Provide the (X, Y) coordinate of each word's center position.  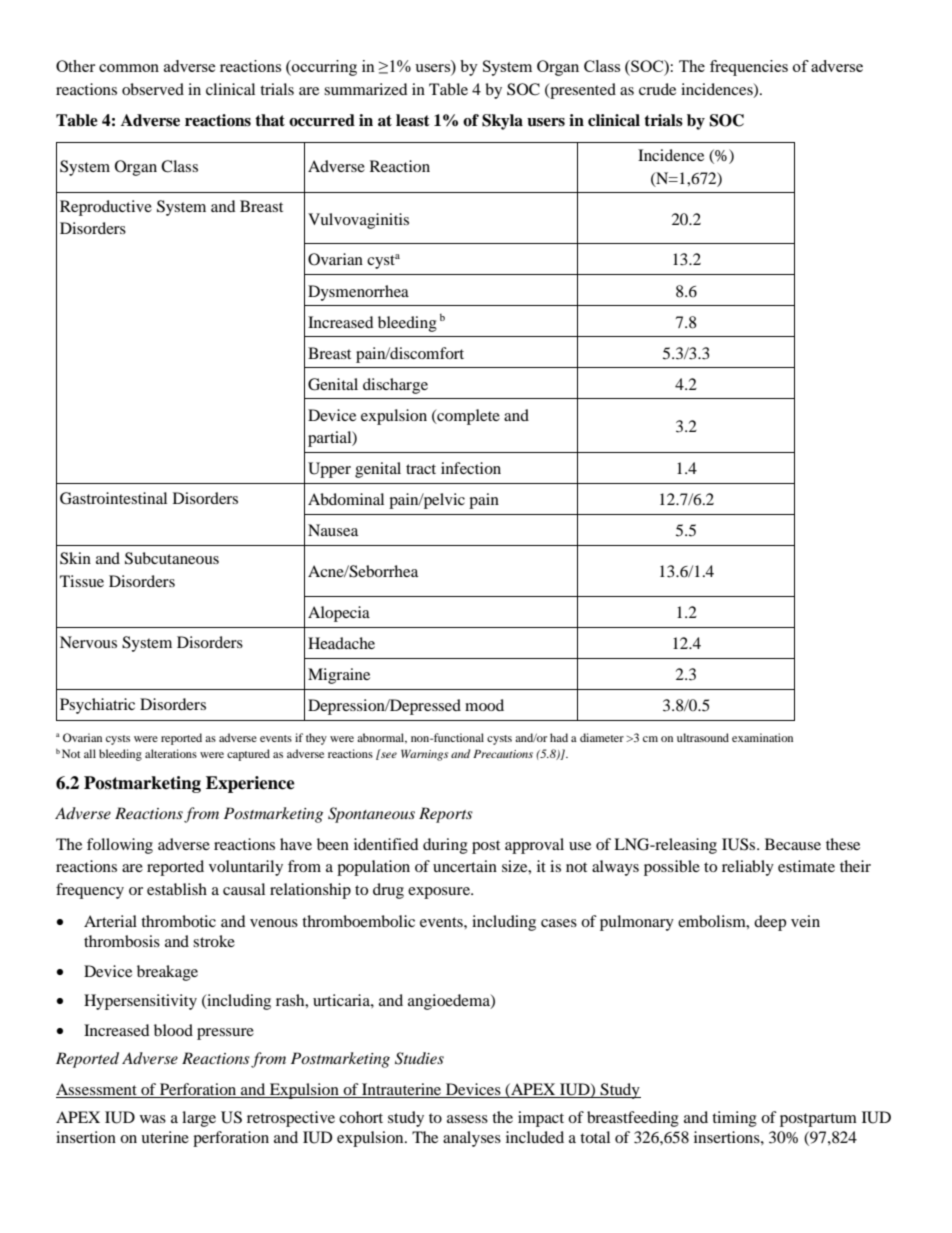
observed (153, 89)
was (153, 1119)
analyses (472, 1139)
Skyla (502, 122)
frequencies (749, 68)
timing (734, 1119)
